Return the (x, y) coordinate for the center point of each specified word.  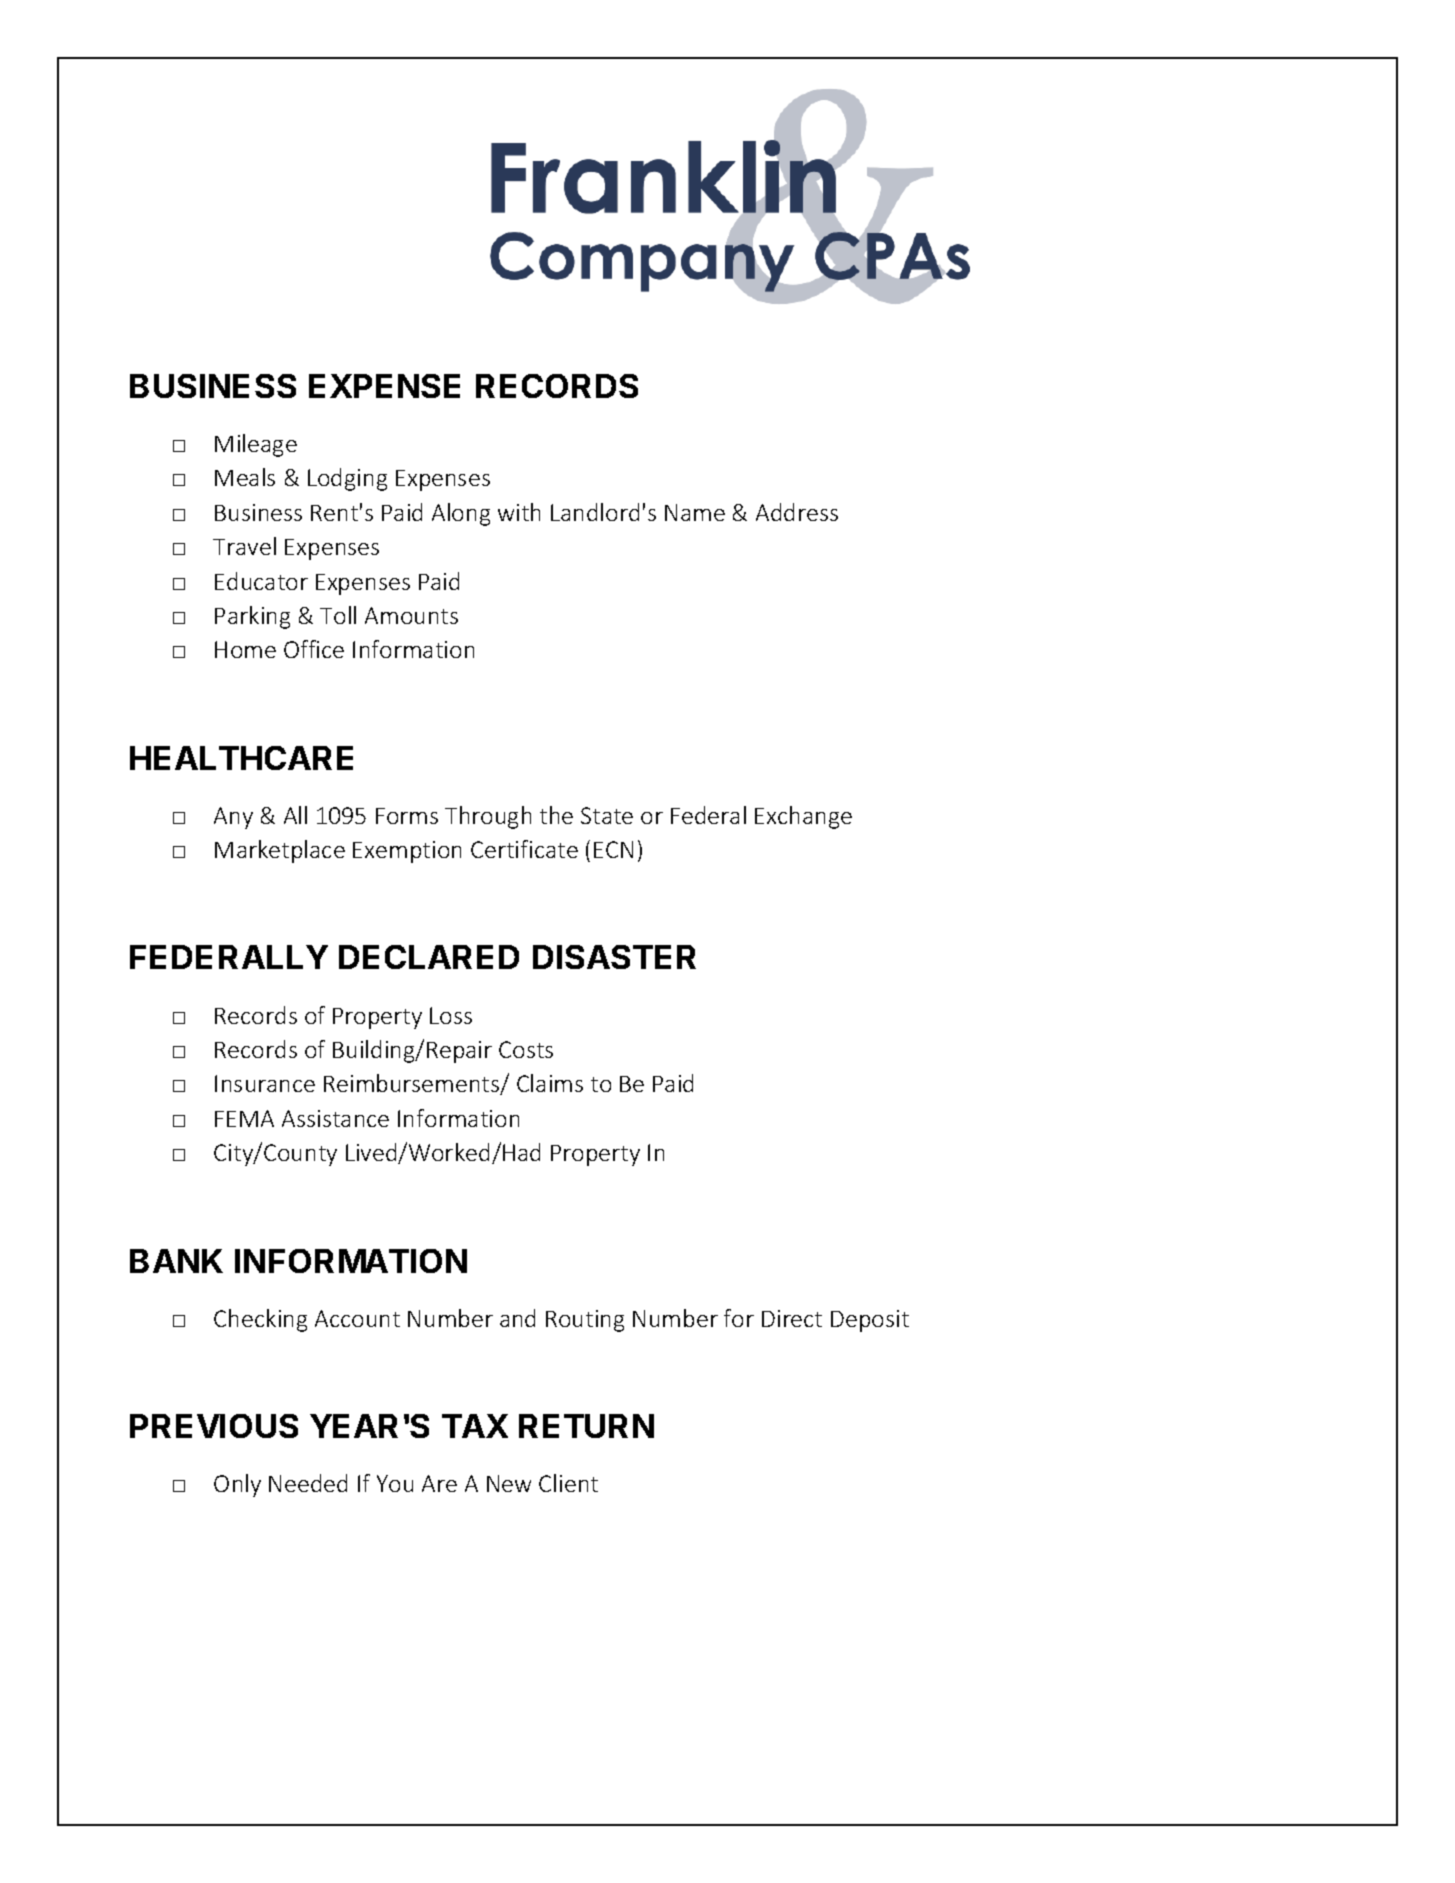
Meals (245, 477)
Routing (585, 1321)
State (607, 815)
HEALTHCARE (241, 758)
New (509, 1483)
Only (237, 1485)
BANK (176, 1261)
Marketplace (280, 851)
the (556, 815)
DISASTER (614, 957)
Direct (792, 1318)
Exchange (803, 817)
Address (797, 512)
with (519, 512)
